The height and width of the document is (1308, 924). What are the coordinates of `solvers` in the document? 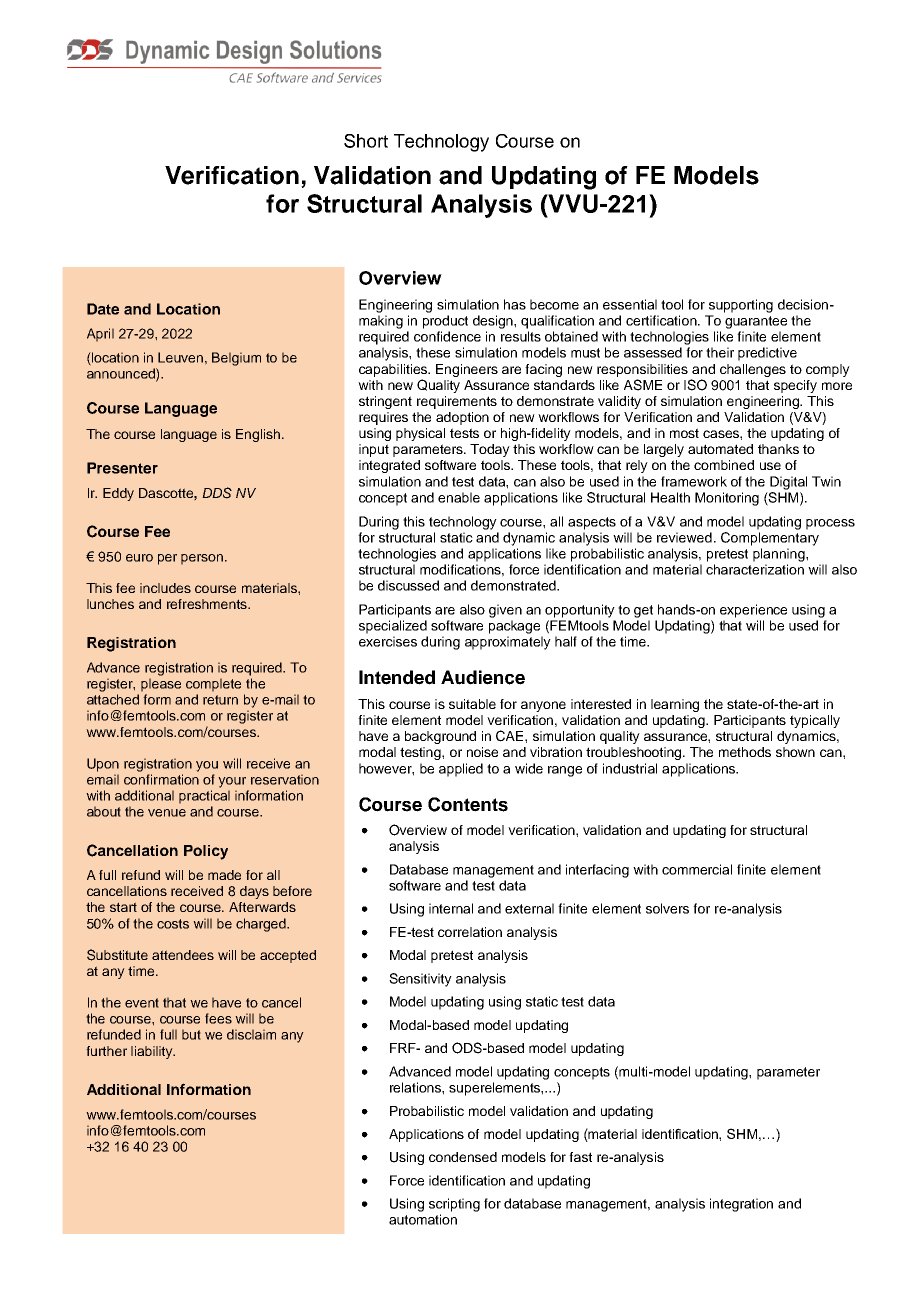 It's located at (667, 908).
